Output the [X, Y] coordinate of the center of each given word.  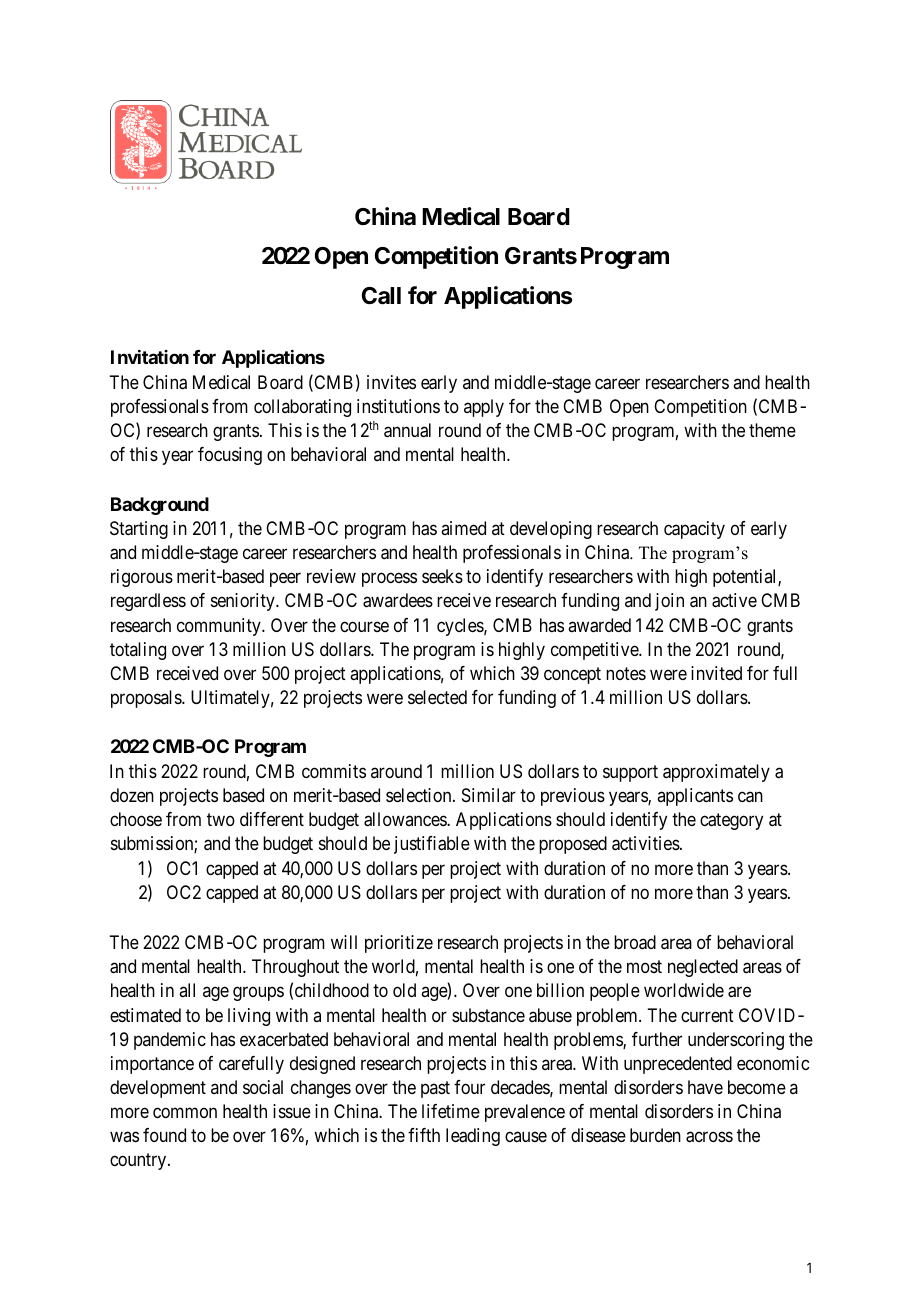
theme [772, 430]
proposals [147, 699]
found [164, 1135]
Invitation [150, 357]
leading [473, 1137]
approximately [716, 773]
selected [437, 697]
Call [381, 296]
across [709, 1137]
